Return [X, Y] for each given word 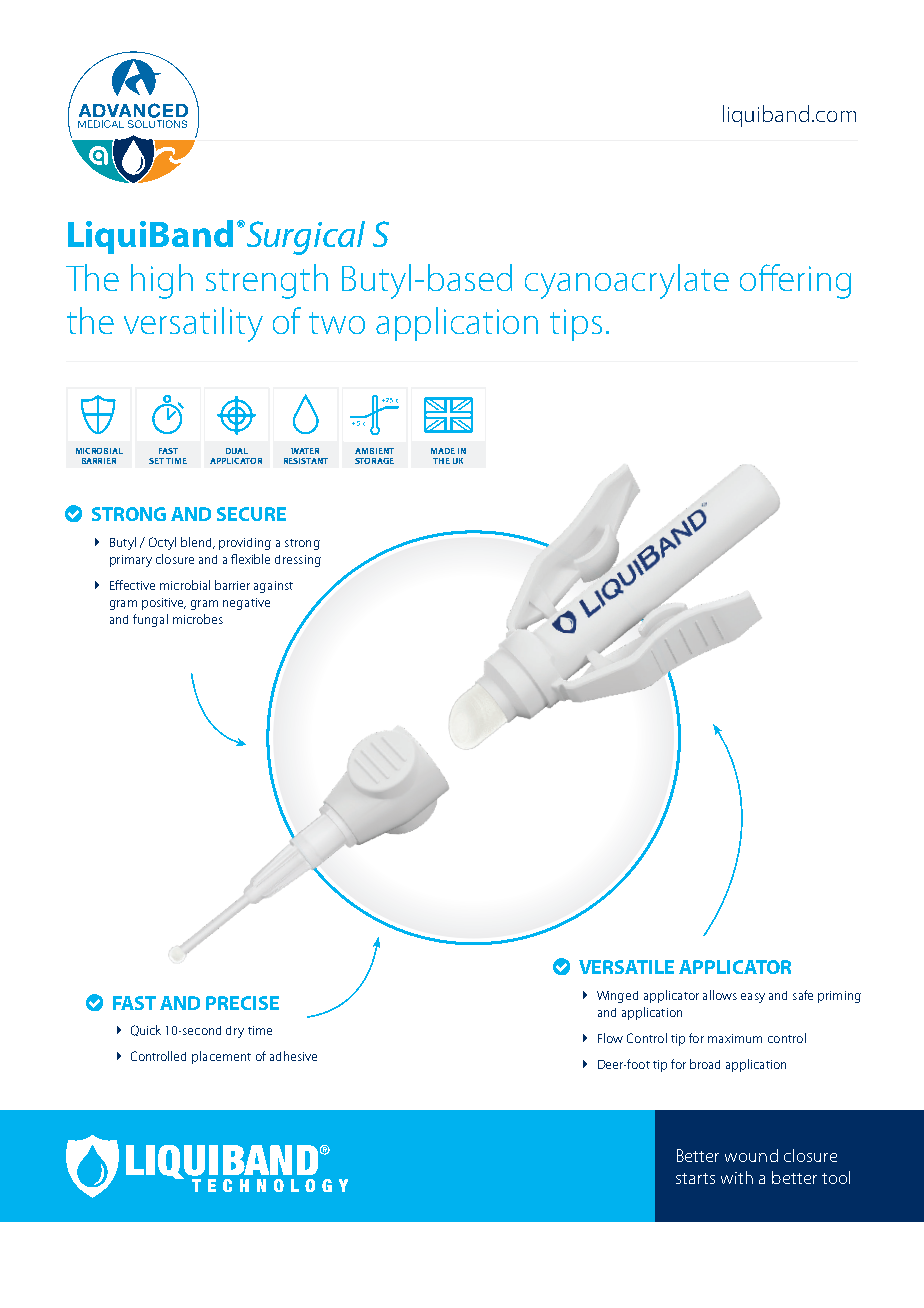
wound [751, 1155]
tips [576, 325]
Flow [610, 1038]
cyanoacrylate [627, 281]
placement [221, 1057]
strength [267, 281]
